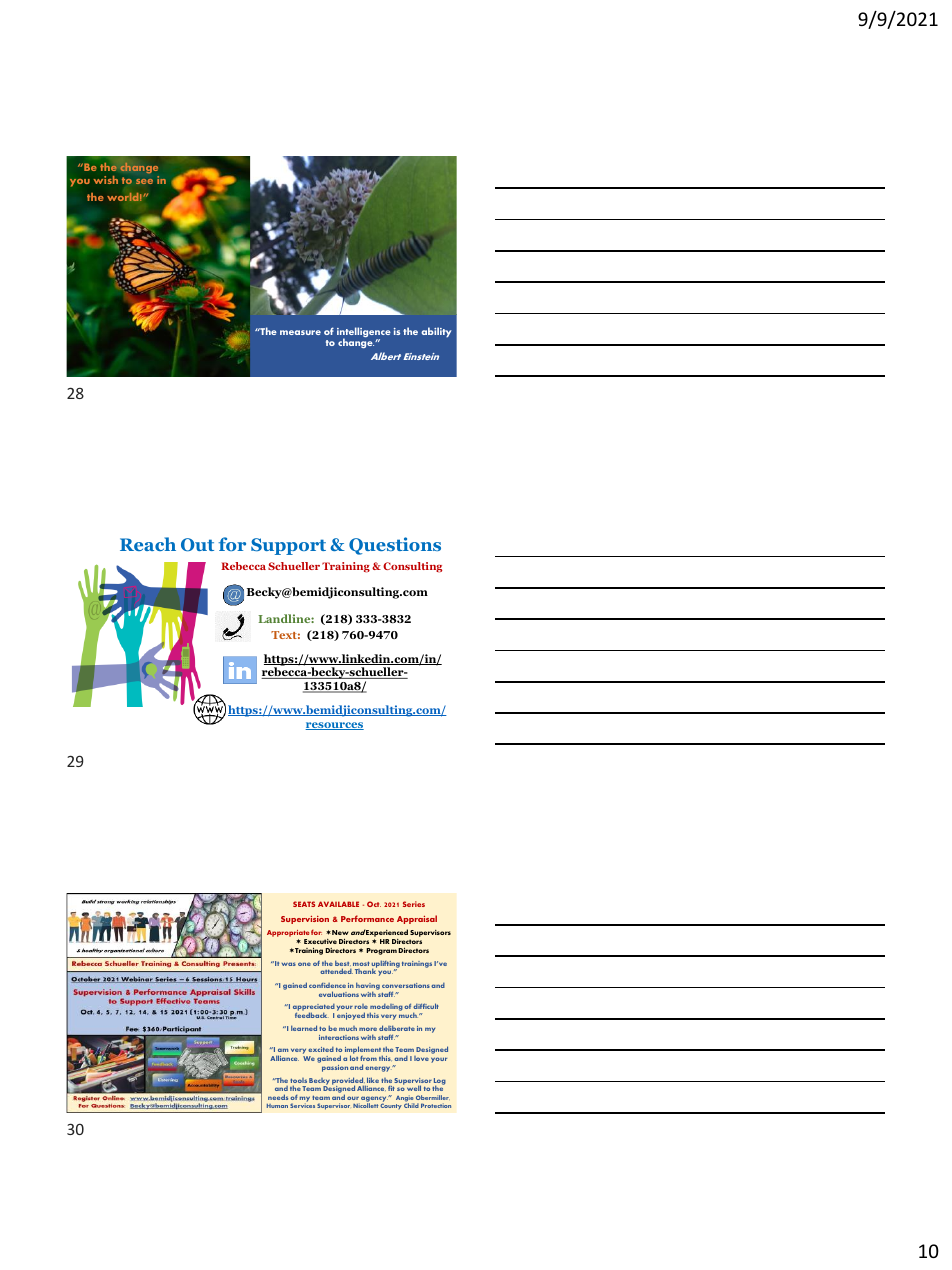 The image size is (952, 1270). Describe the element at coordinates (288, 935) in the document. I see `Appropriate` at that location.
